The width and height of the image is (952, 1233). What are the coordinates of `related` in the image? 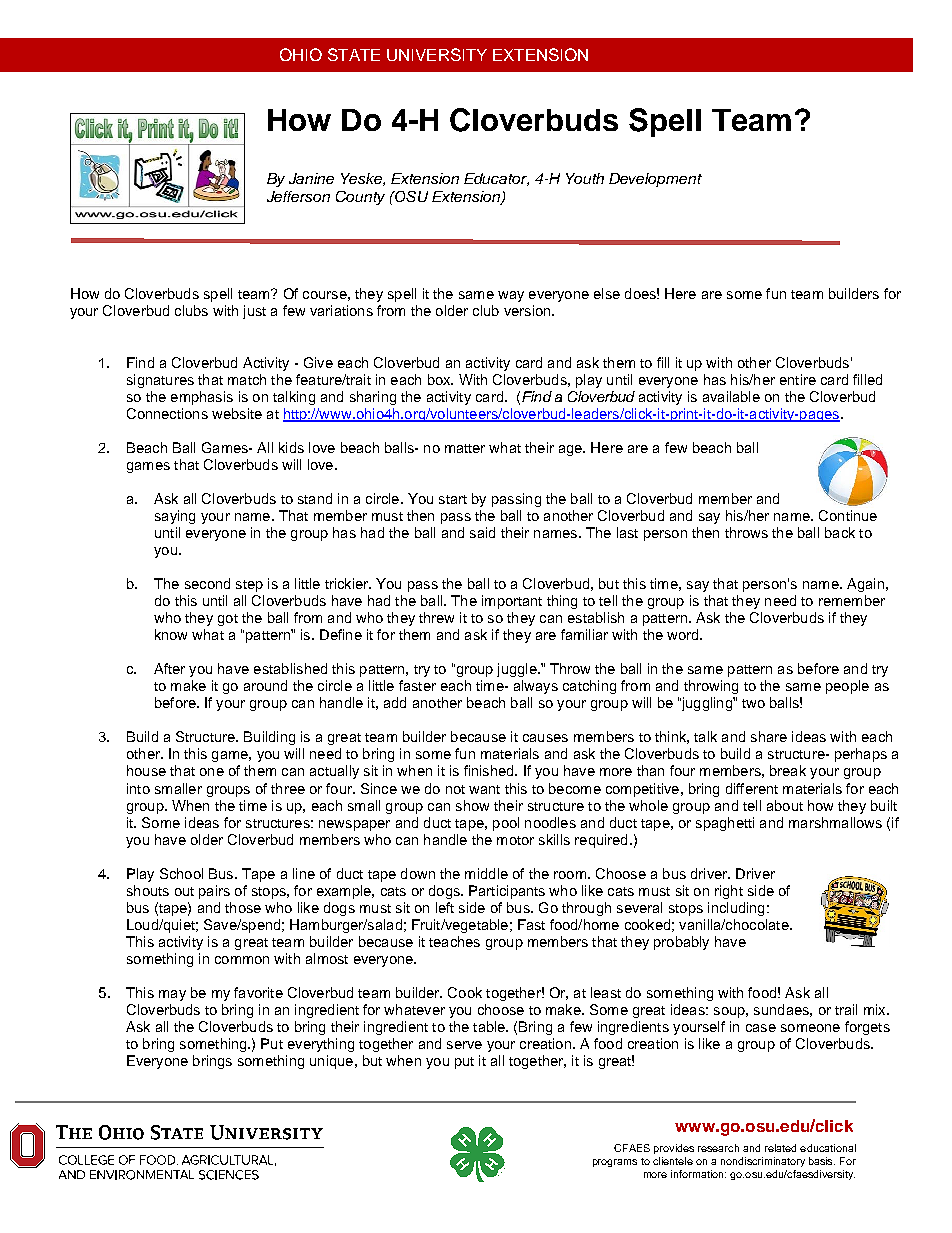 It's located at (780, 1148).
